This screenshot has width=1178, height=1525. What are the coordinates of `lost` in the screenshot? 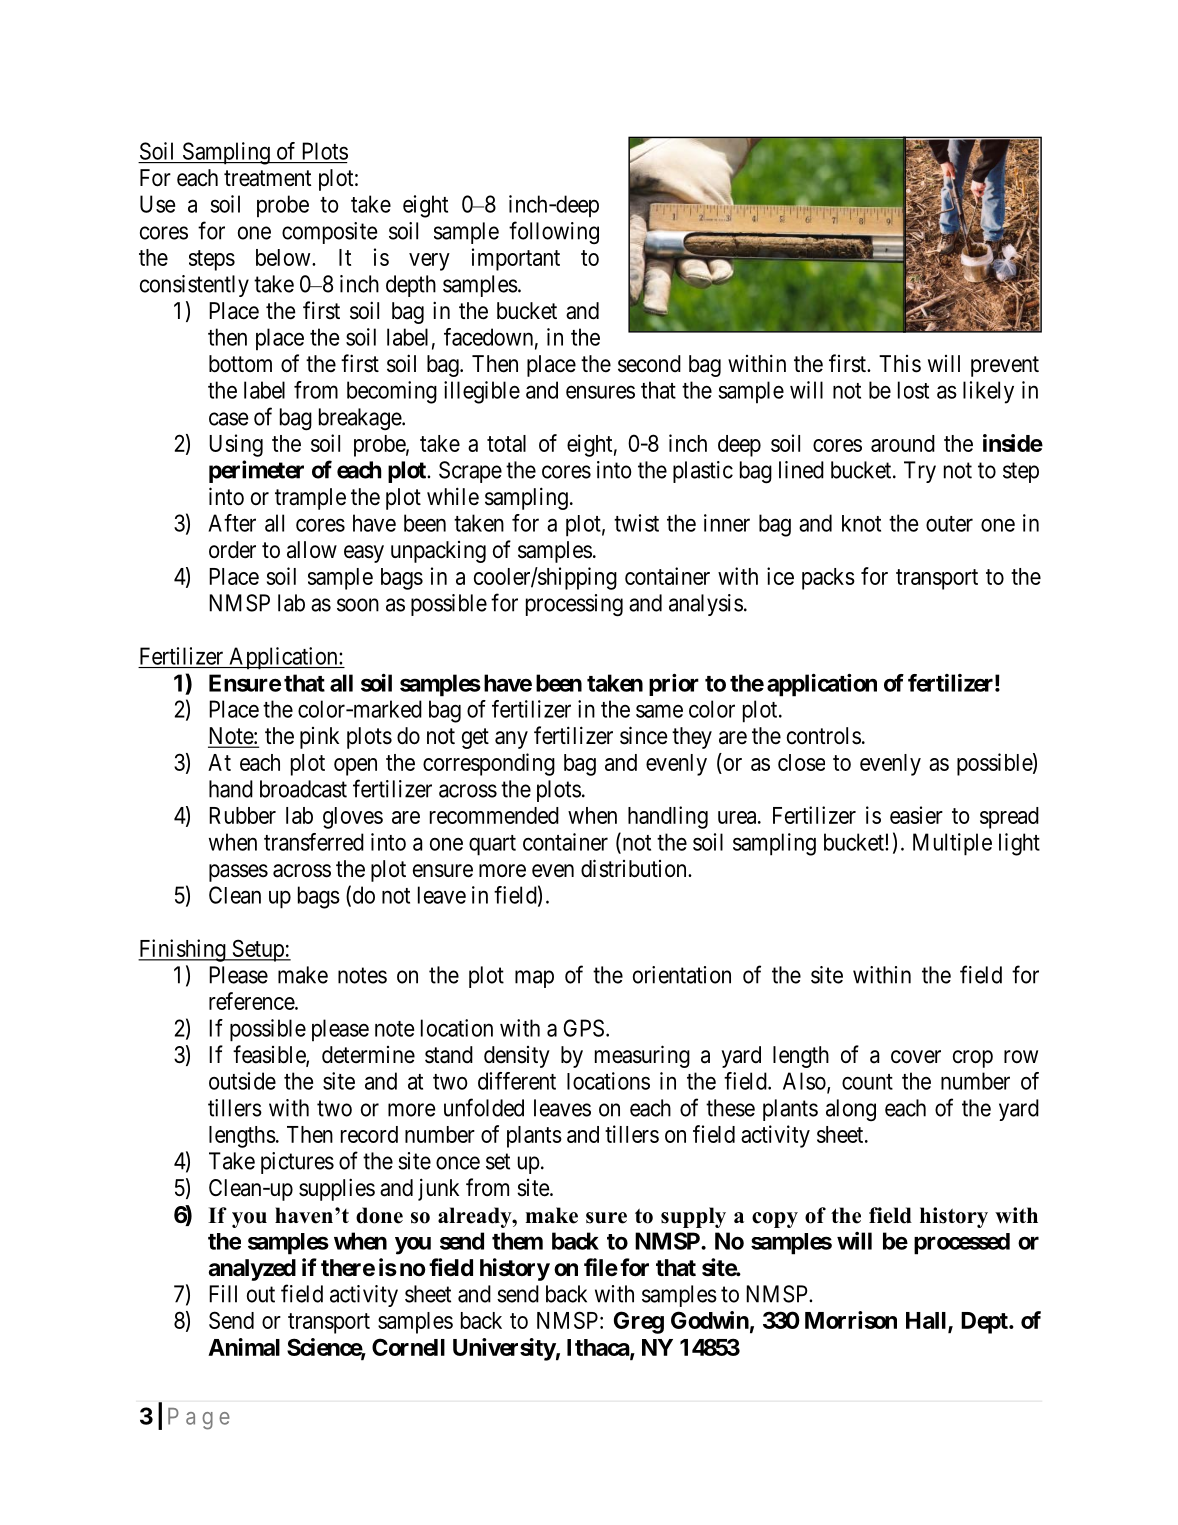 It's located at (913, 390).
